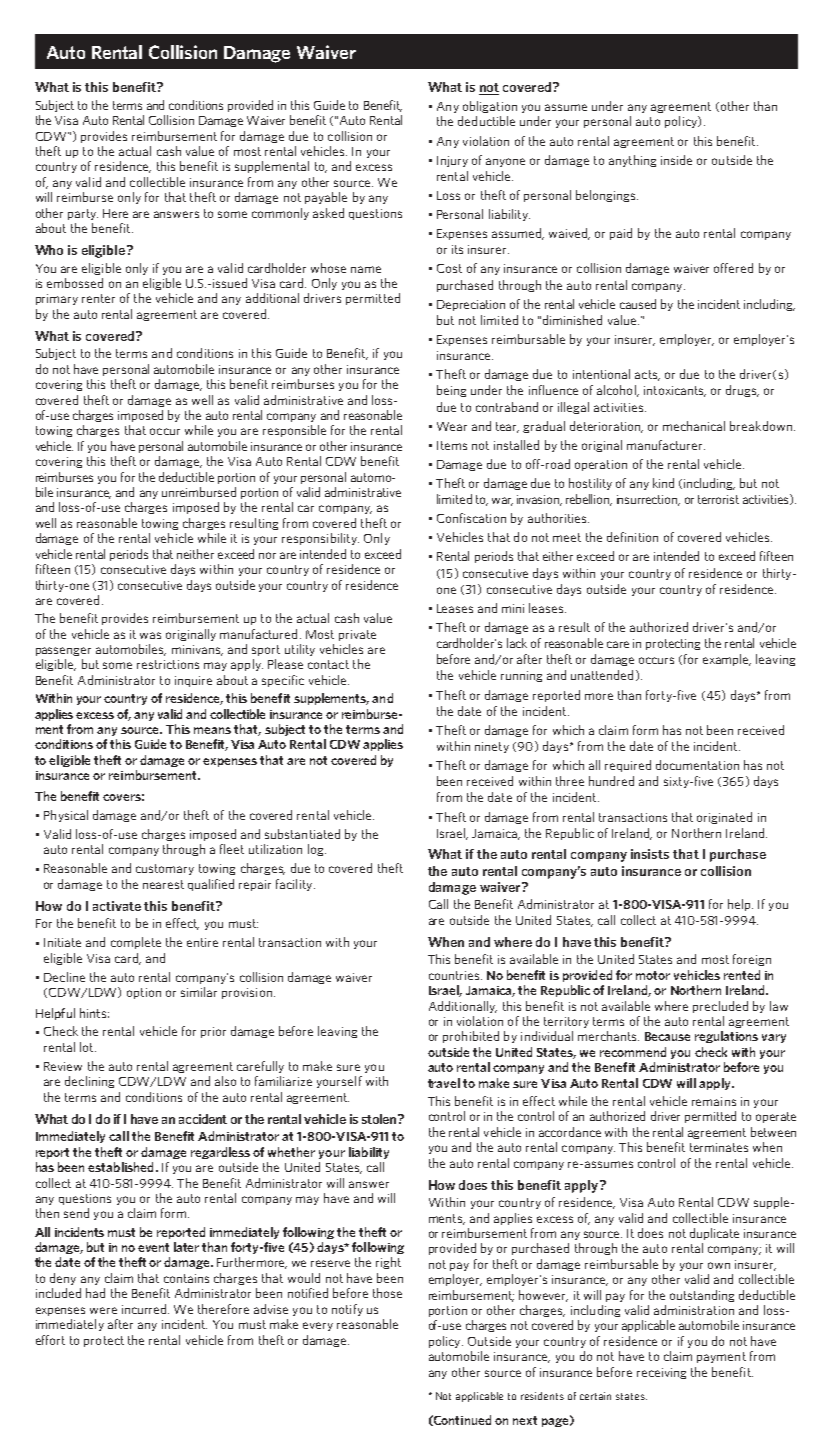 This page has width=832, height=1456. I want to click on option, so click(144, 993).
